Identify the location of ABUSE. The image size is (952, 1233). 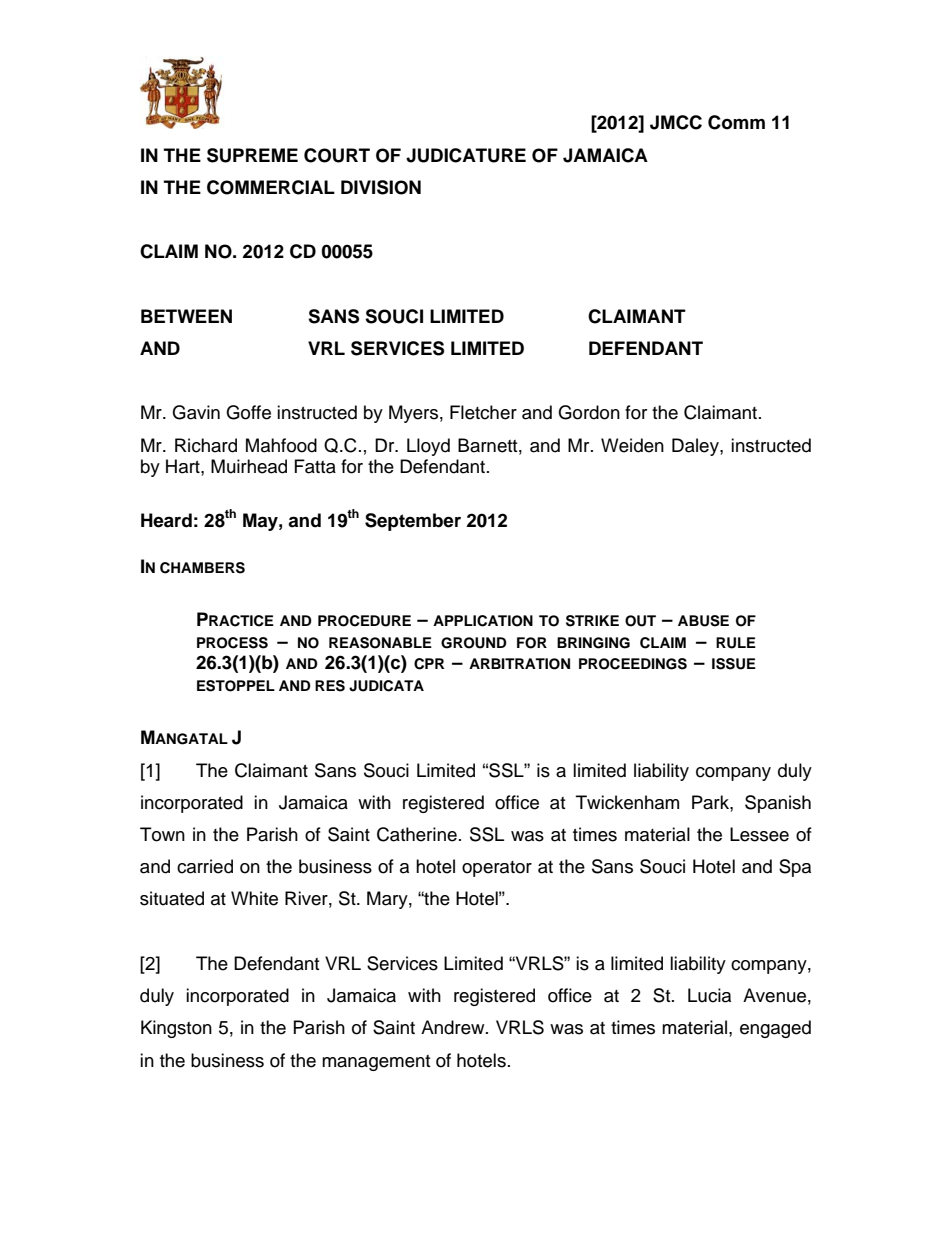
(703, 621).
